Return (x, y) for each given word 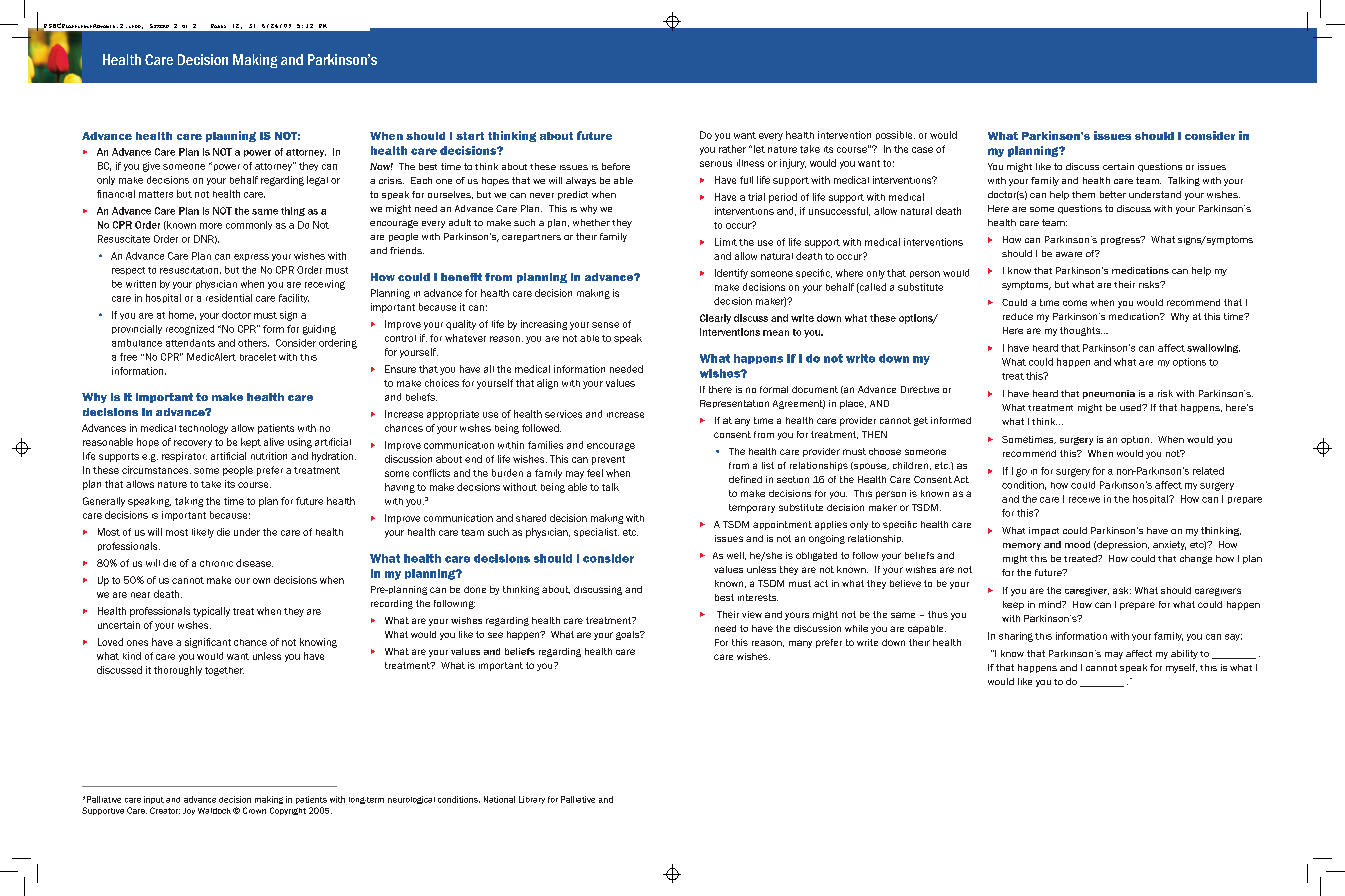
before (616, 166)
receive (1084, 500)
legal (317, 181)
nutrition (269, 456)
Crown (254, 810)
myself (1181, 668)
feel (595, 473)
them (1083, 194)
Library (532, 800)
